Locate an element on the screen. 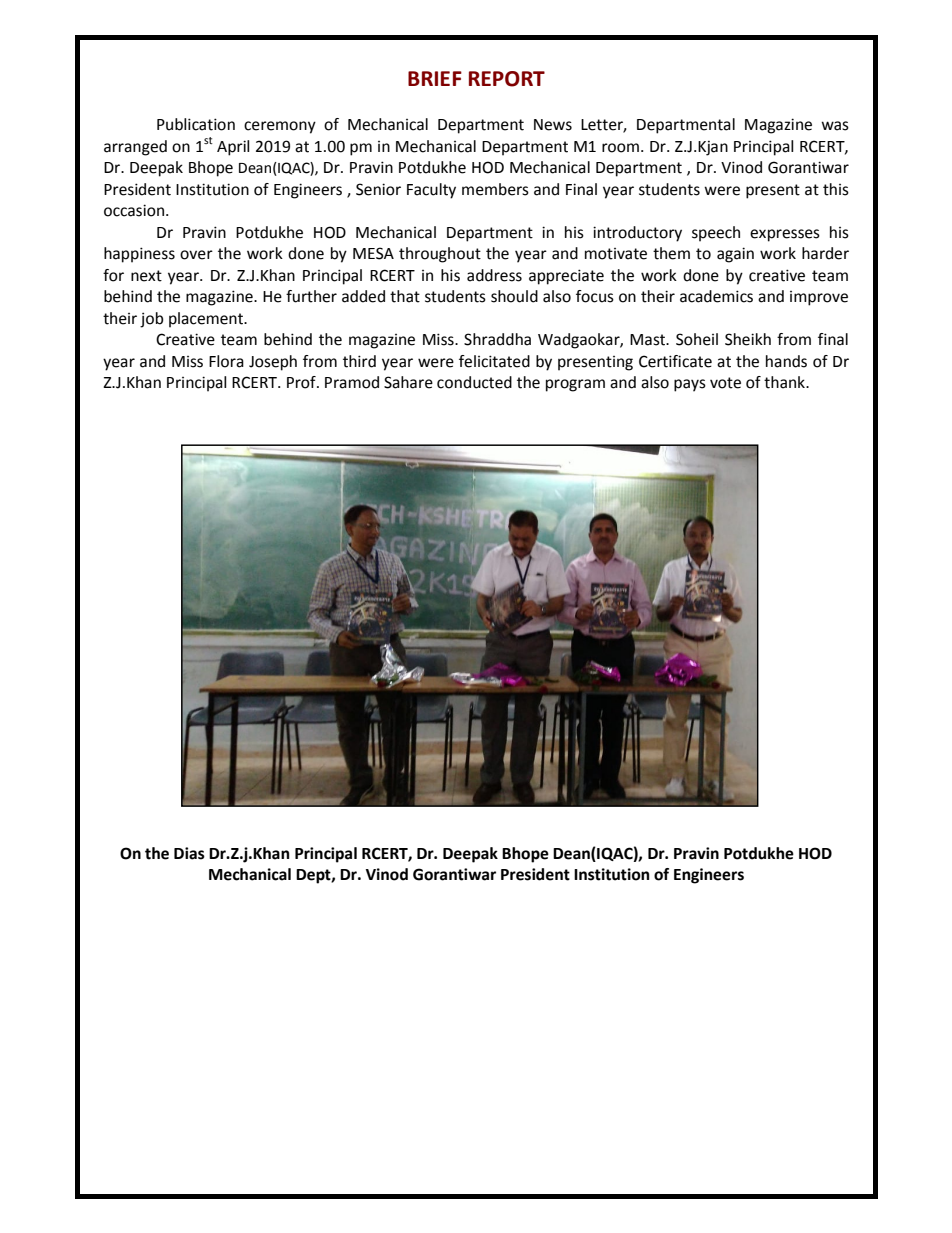 Image resolution: width=952 pixels, height=1233 pixels. academics is located at coordinates (716, 296).
